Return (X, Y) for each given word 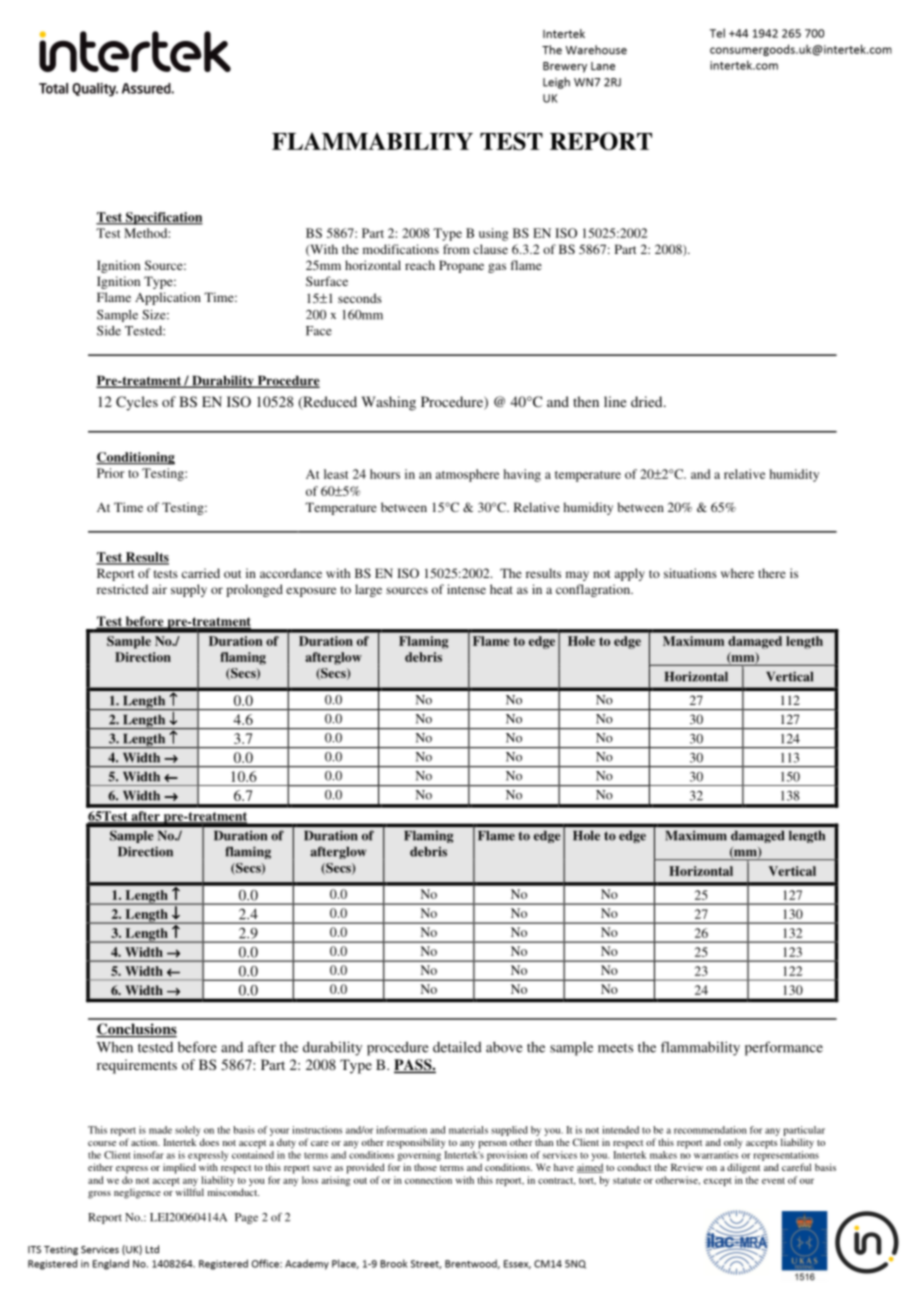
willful (190, 1192)
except (717, 1182)
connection (428, 1180)
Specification (163, 218)
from (456, 249)
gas (497, 268)
